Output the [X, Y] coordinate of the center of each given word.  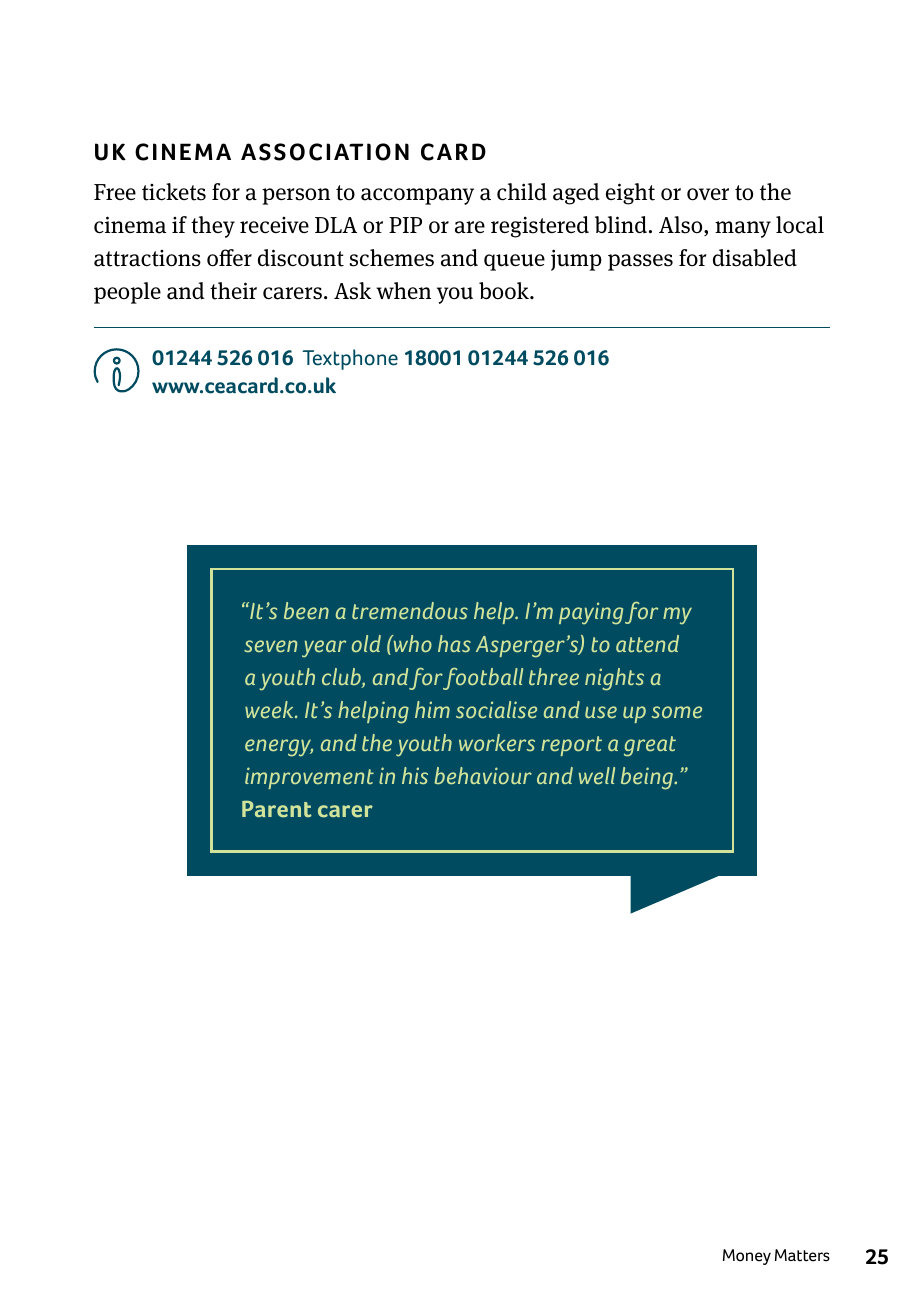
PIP [405, 225]
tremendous [410, 610]
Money [747, 1257]
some [677, 712]
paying [591, 613]
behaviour [483, 775]
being [648, 778]
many [743, 229]
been [306, 610]
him [432, 709]
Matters [802, 1255]
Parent [277, 809]
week [270, 709]
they [213, 227]
